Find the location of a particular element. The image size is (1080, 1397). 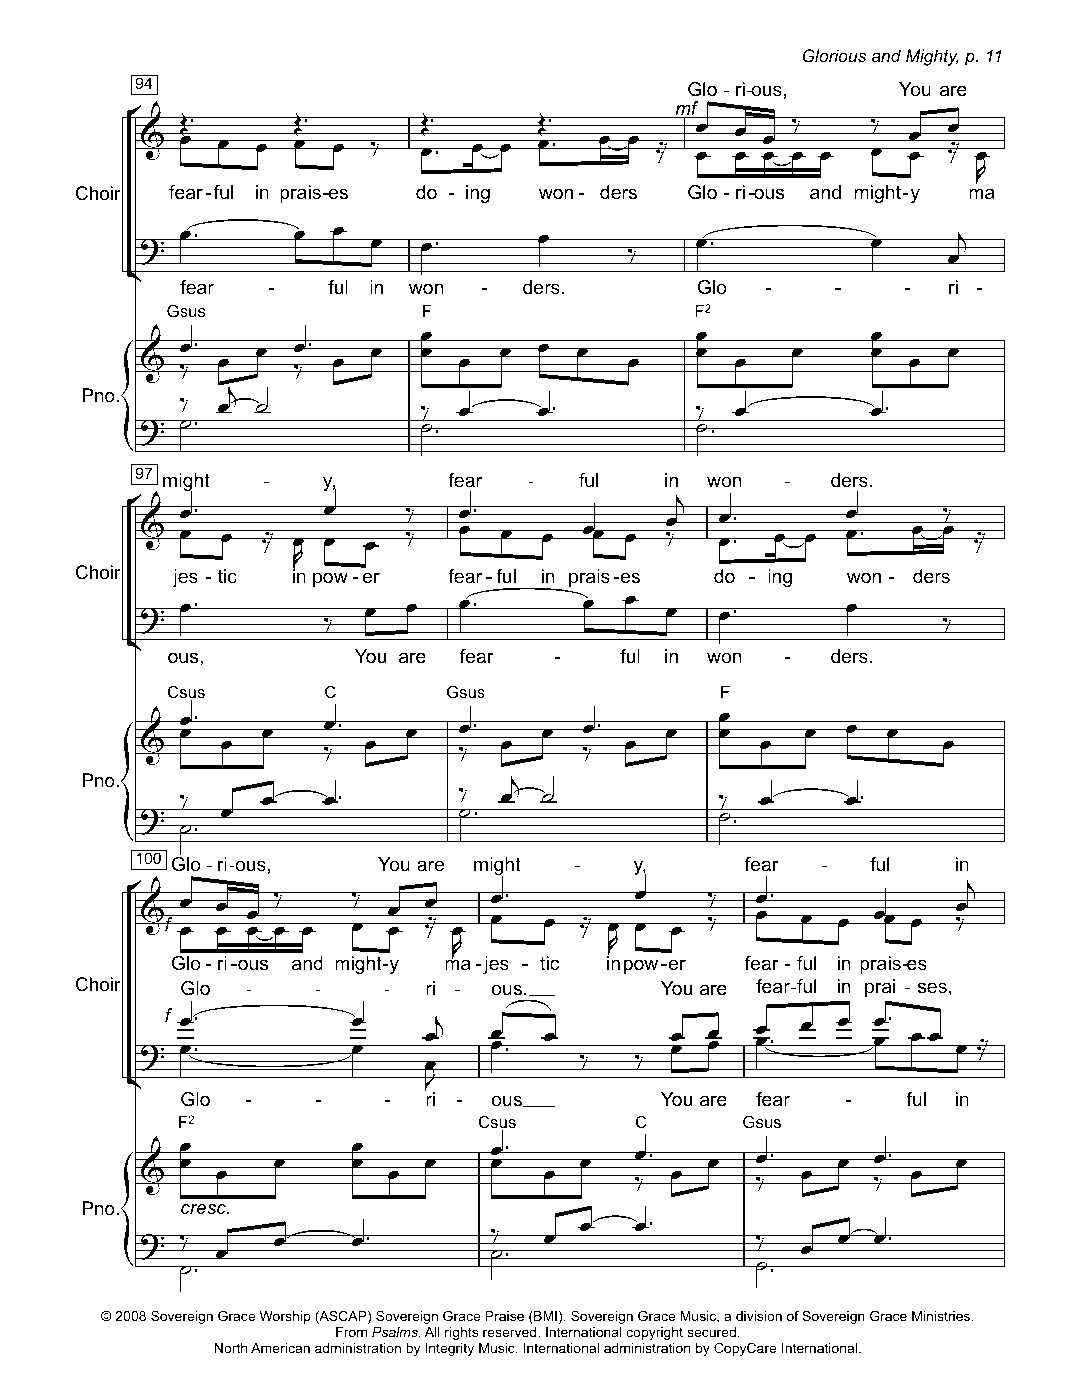

ses is located at coordinates (932, 987).
